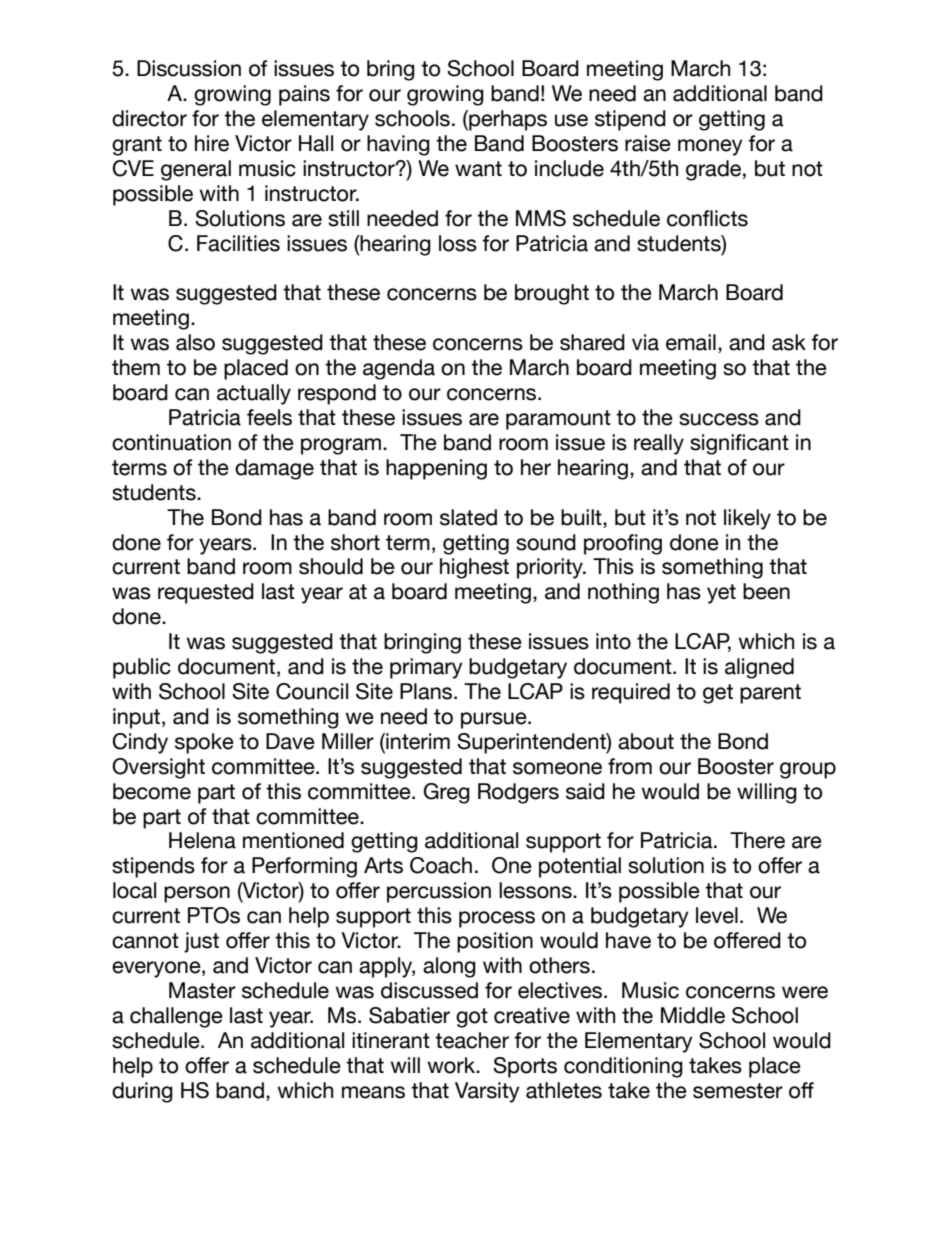 This image has width=952, height=1233. I want to click on Discussion, so click(189, 68).
